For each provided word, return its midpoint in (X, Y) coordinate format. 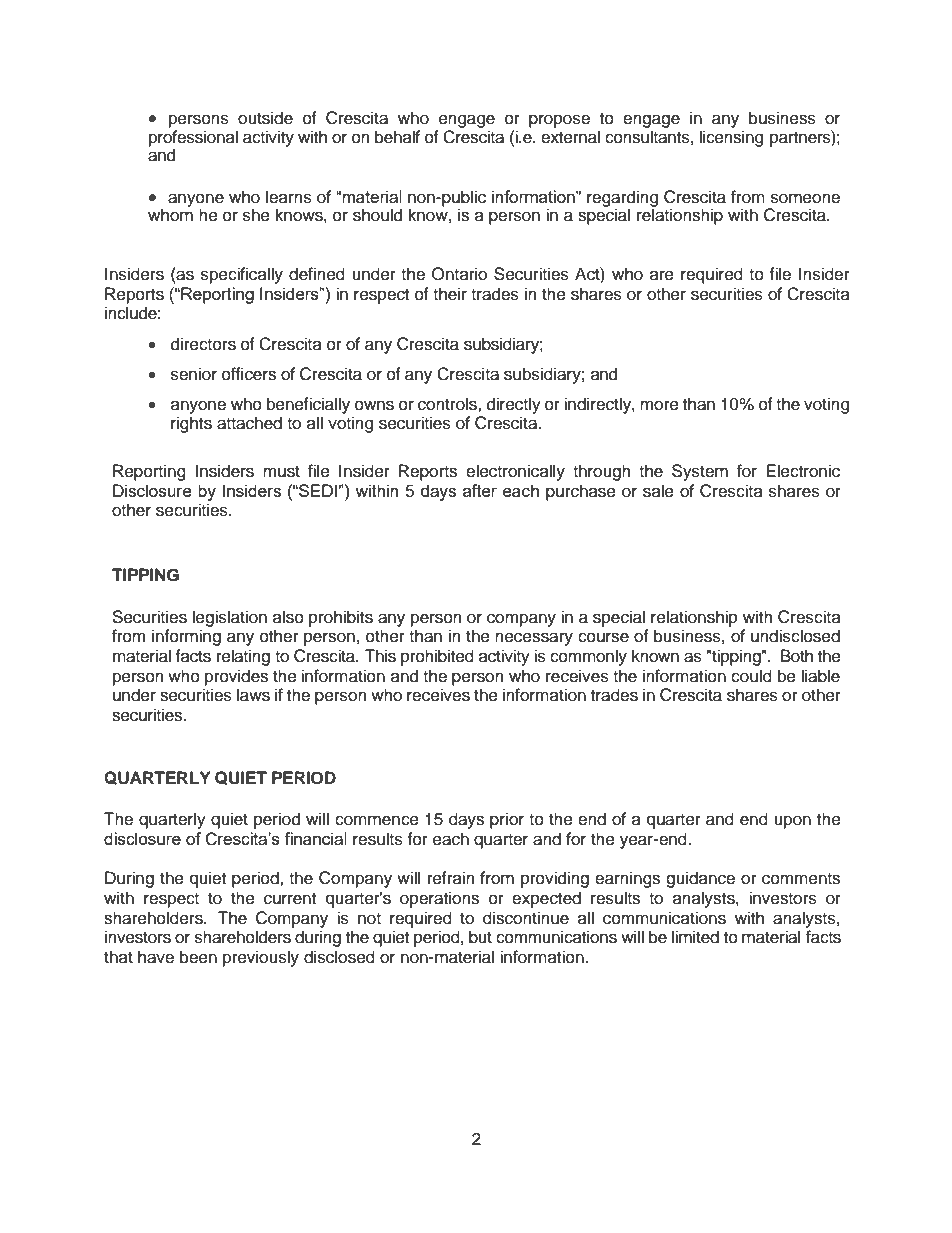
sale (658, 491)
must (281, 472)
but (480, 937)
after (480, 490)
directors (203, 344)
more (659, 405)
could (751, 676)
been (198, 957)
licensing (731, 138)
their (450, 294)
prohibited (437, 657)
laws (253, 695)
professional (193, 139)
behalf (397, 137)
